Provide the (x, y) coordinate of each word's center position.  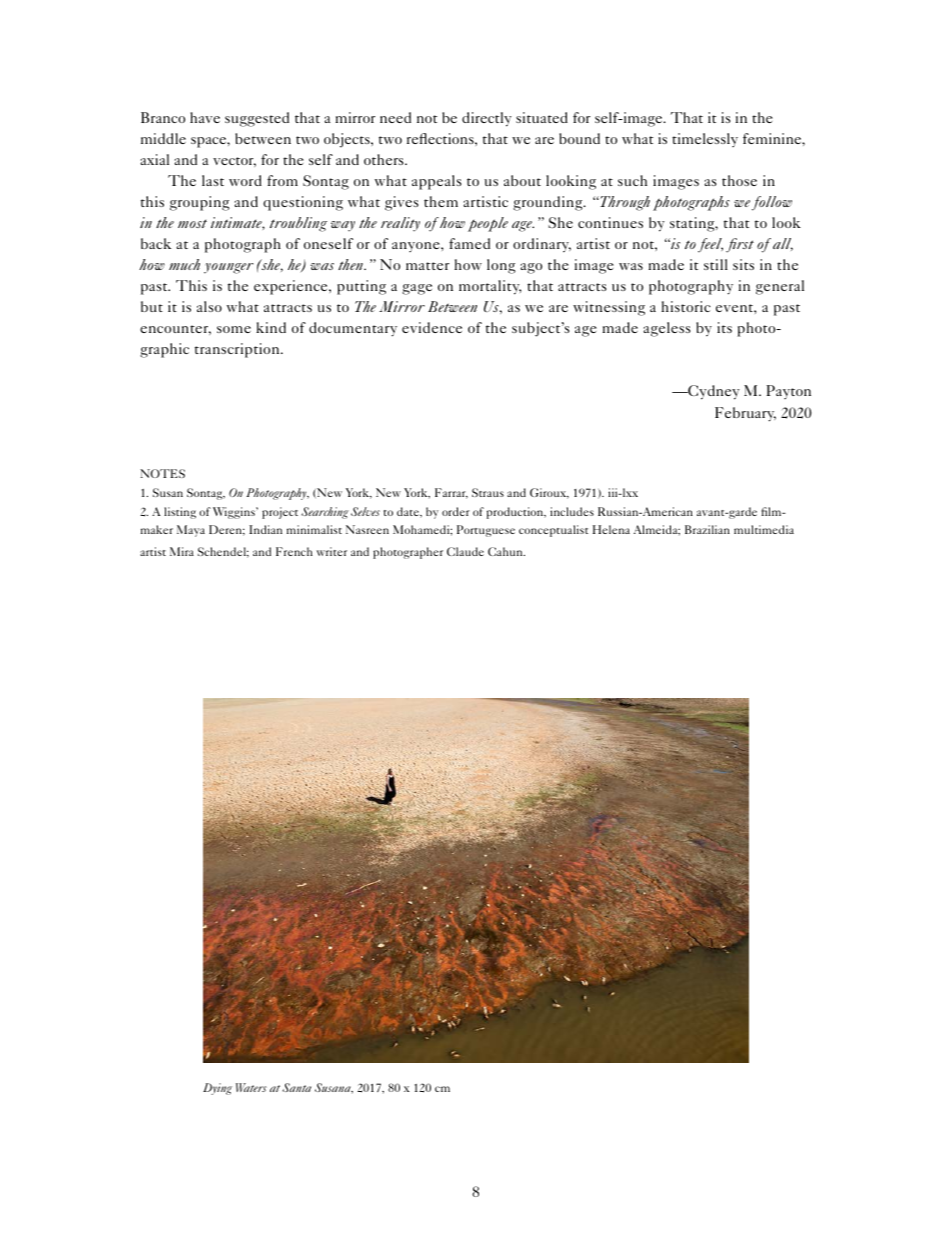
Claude (465, 551)
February (745, 414)
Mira (182, 551)
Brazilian (707, 529)
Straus (488, 492)
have (205, 117)
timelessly (705, 140)
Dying (217, 1089)
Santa (296, 1087)
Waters (251, 1087)
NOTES (162, 473)
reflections (441, 138)
